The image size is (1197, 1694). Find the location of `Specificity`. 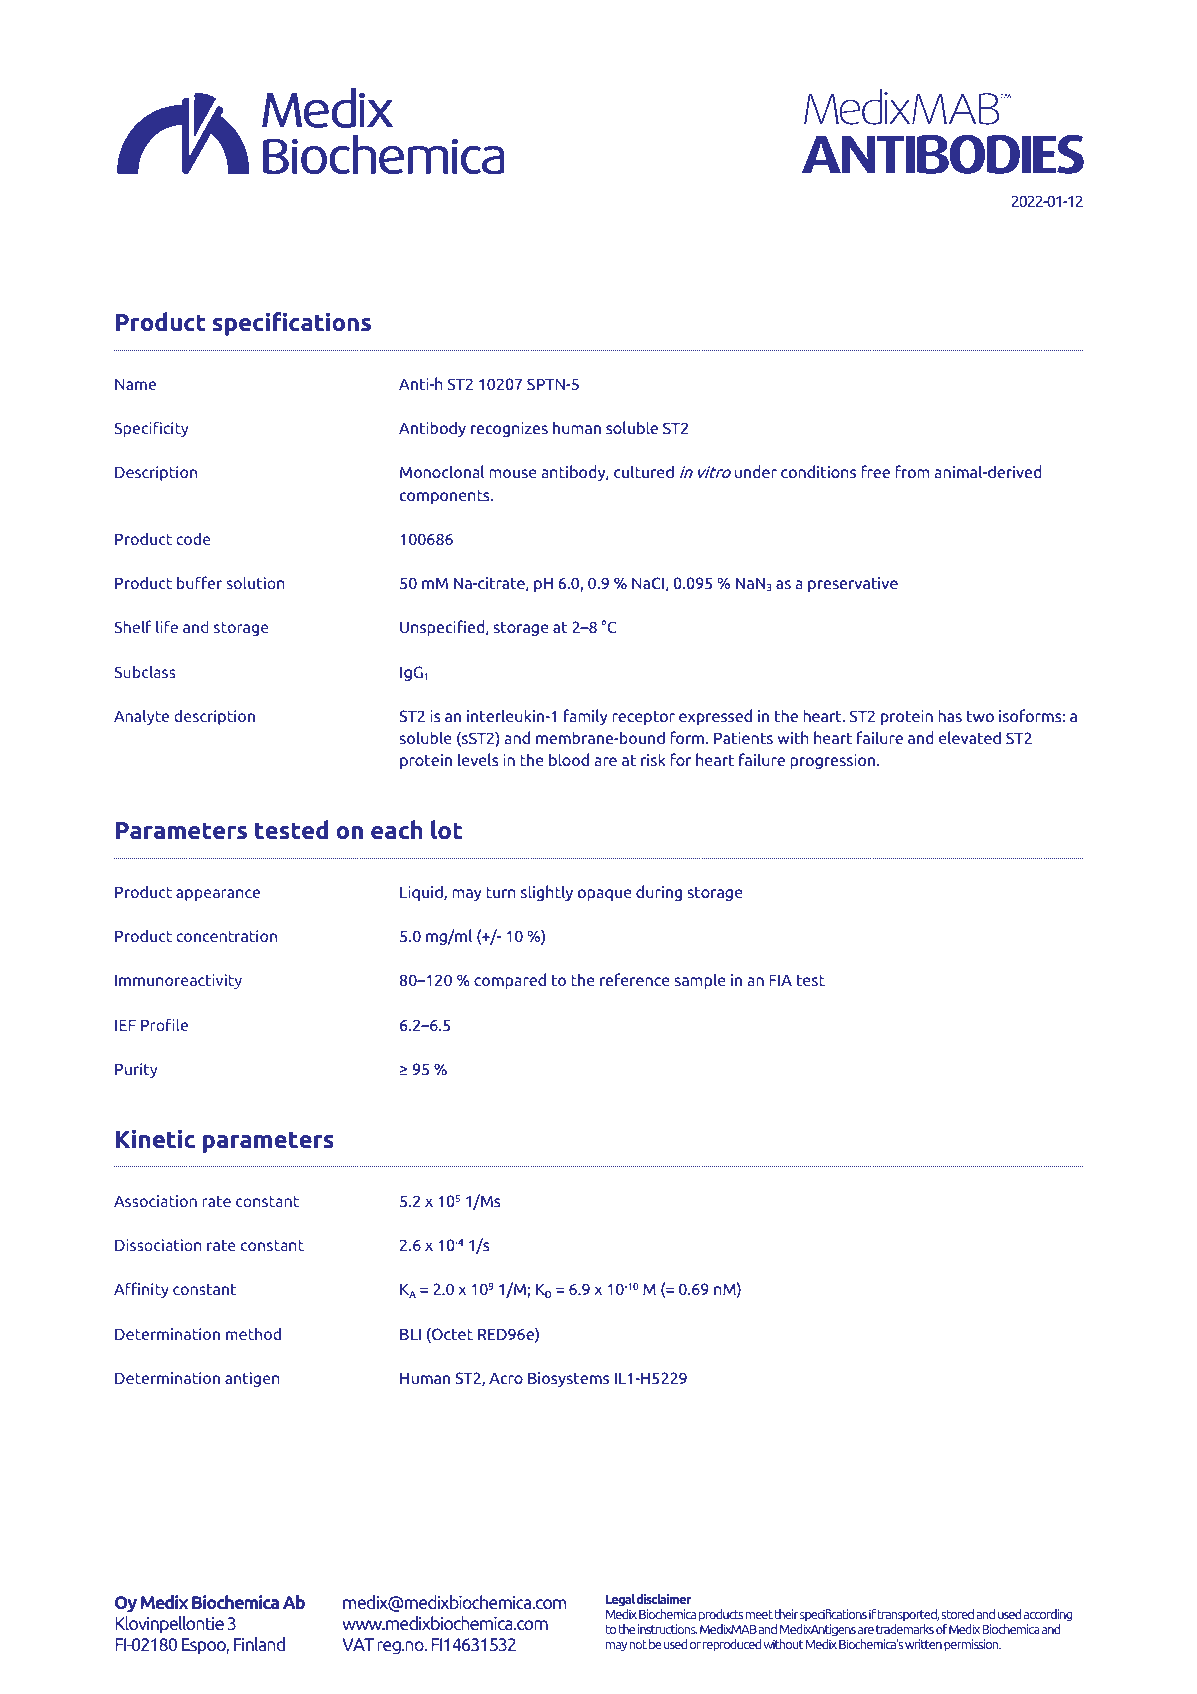

Specificity is located at coordinates (151, 429).
